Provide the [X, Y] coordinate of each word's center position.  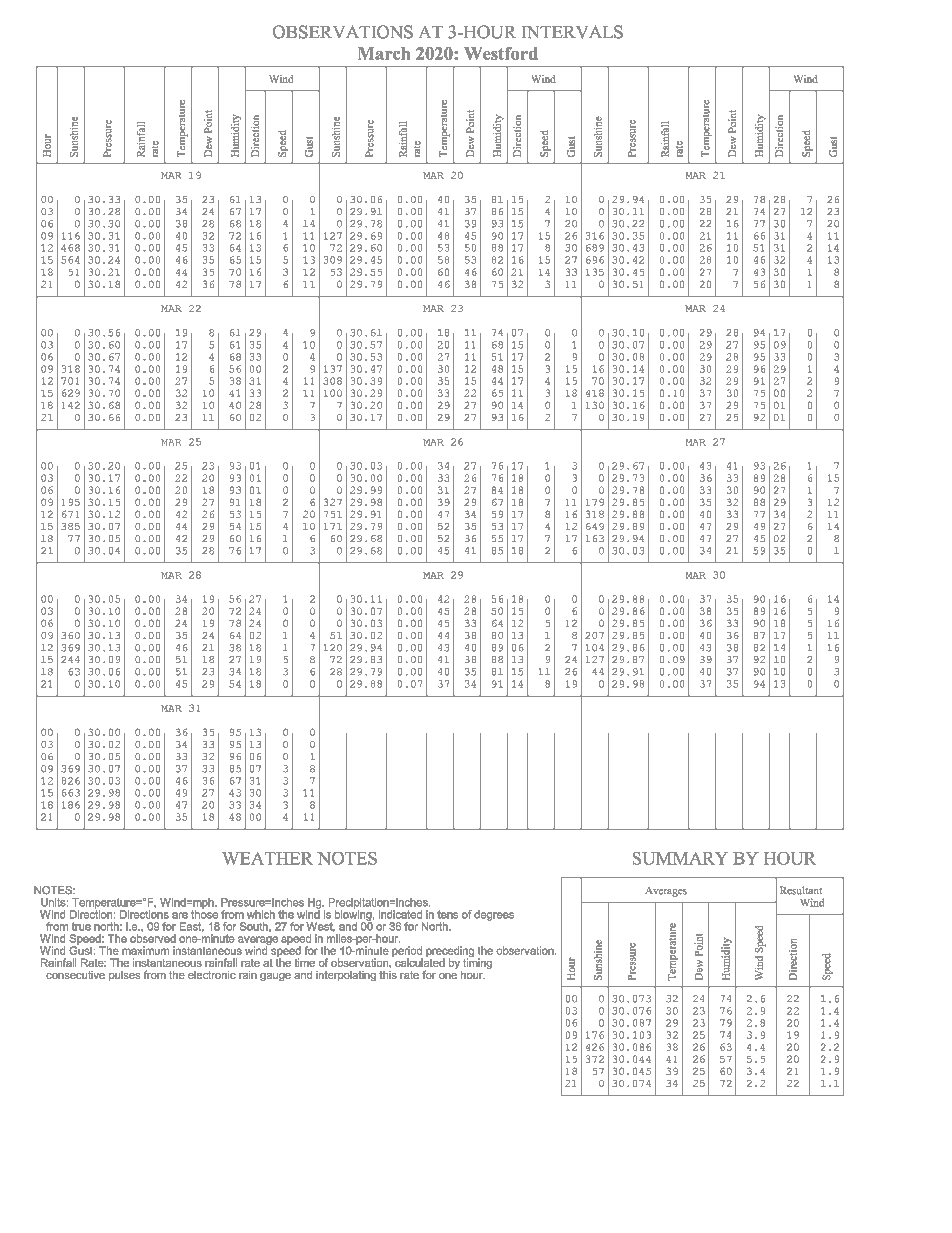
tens [447, 914]
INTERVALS [572, 32]
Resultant [800, 890]
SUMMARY [680, 858]
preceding [450, 952]
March [384, 53]
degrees [494, 915]
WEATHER [267, 858]
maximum [145, 950]
